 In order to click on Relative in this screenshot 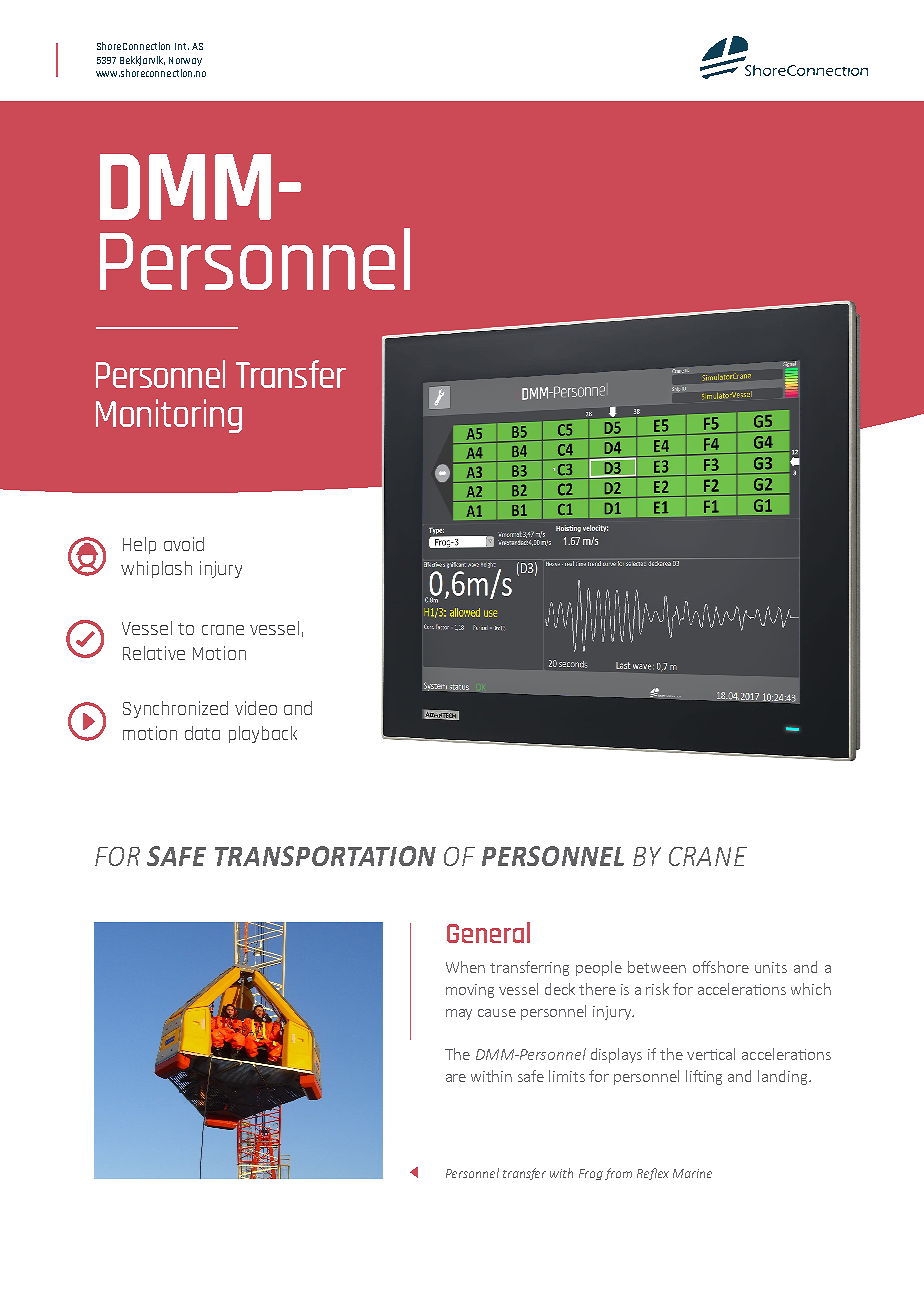, I will do `click(154, 653)`.
